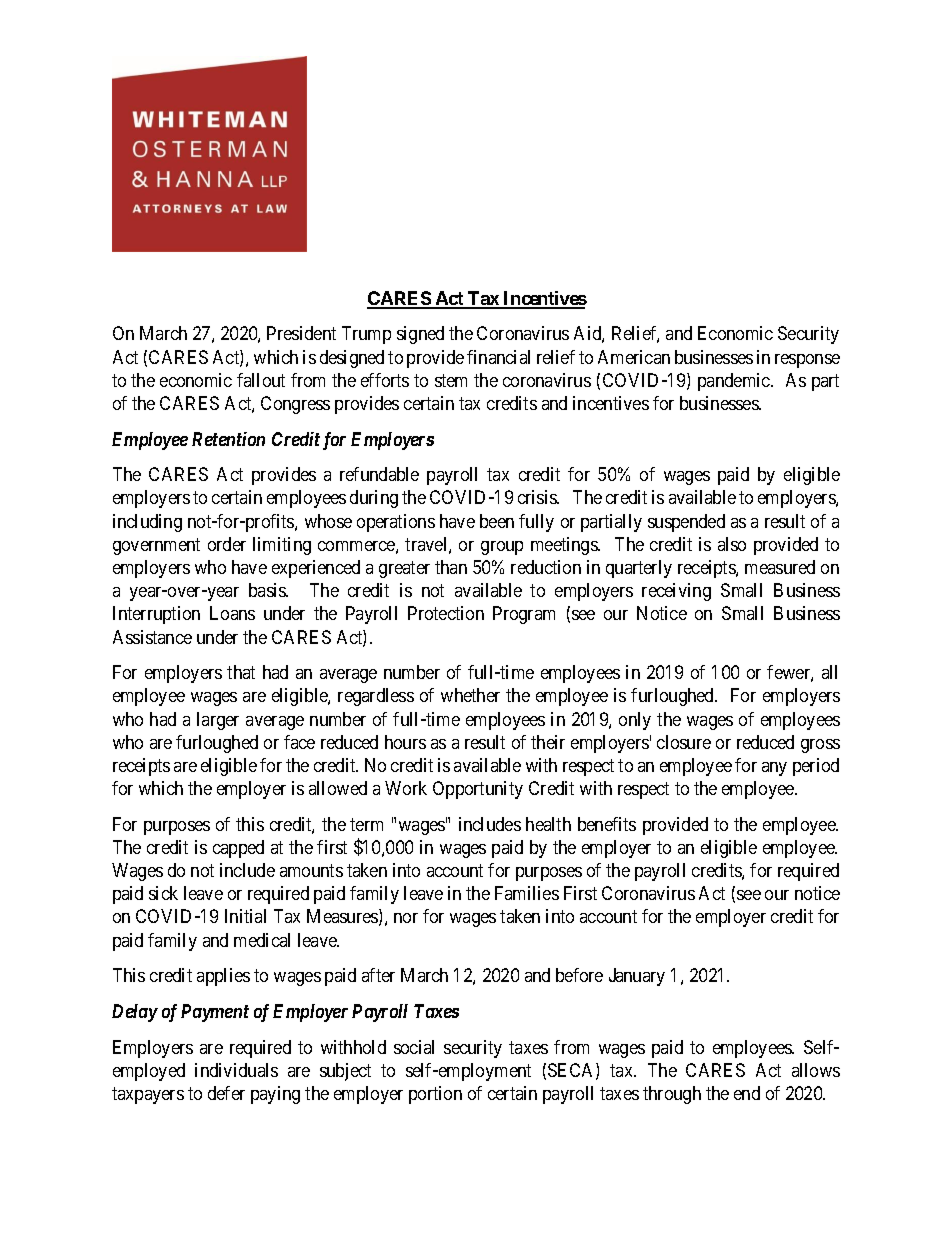  What do you see at coordinates (470, 695) in the screenshot?
I see `whether` at bounding box center [470, 695].
